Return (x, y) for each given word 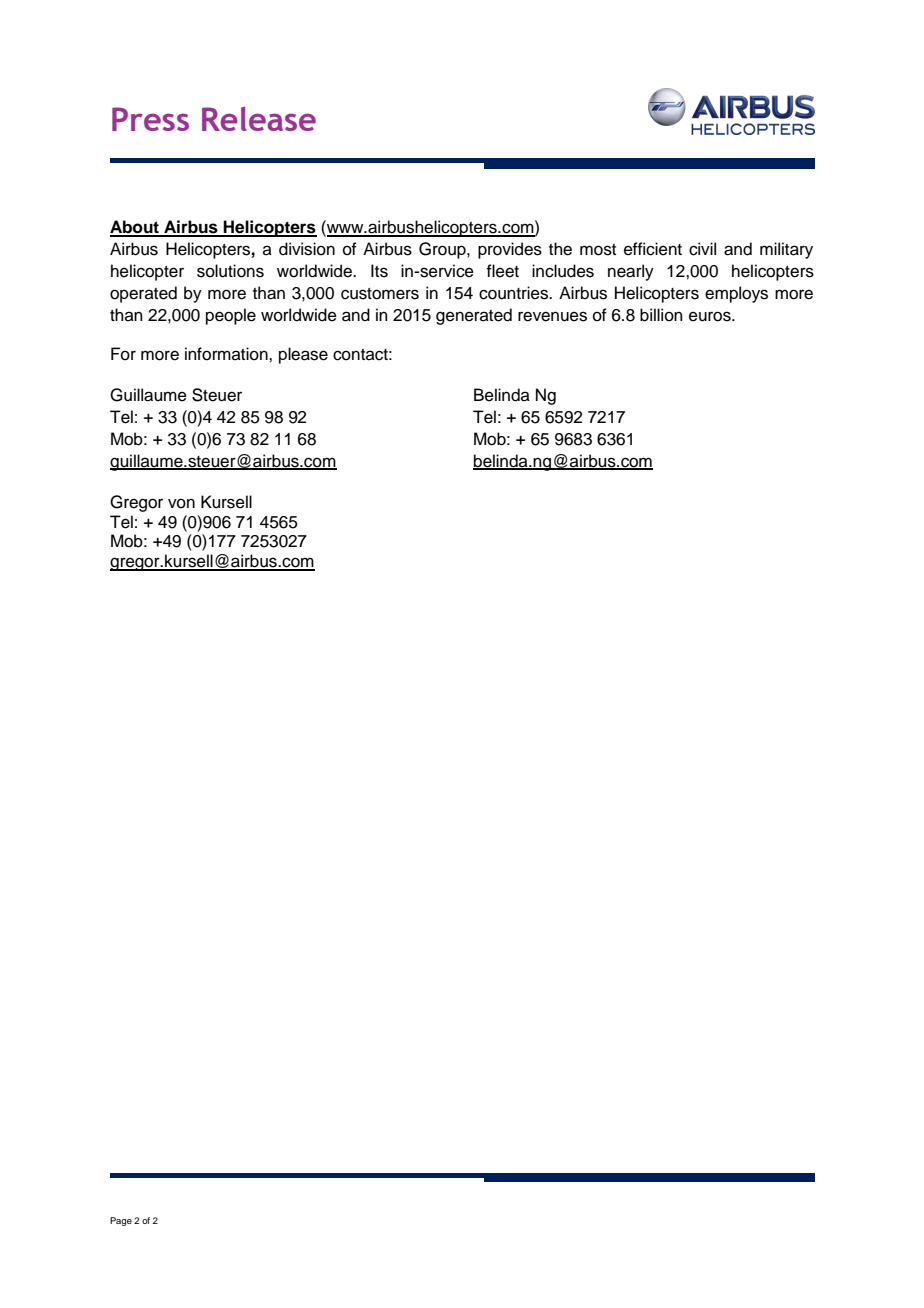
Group (443, 250)
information (227, 354)
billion (661, 315)
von (181, 503)
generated (474, 316)
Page (121, 1221)
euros (711, 316)
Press (150, 119)
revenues (552, 316)
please (303, 355)
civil (702, 249)
